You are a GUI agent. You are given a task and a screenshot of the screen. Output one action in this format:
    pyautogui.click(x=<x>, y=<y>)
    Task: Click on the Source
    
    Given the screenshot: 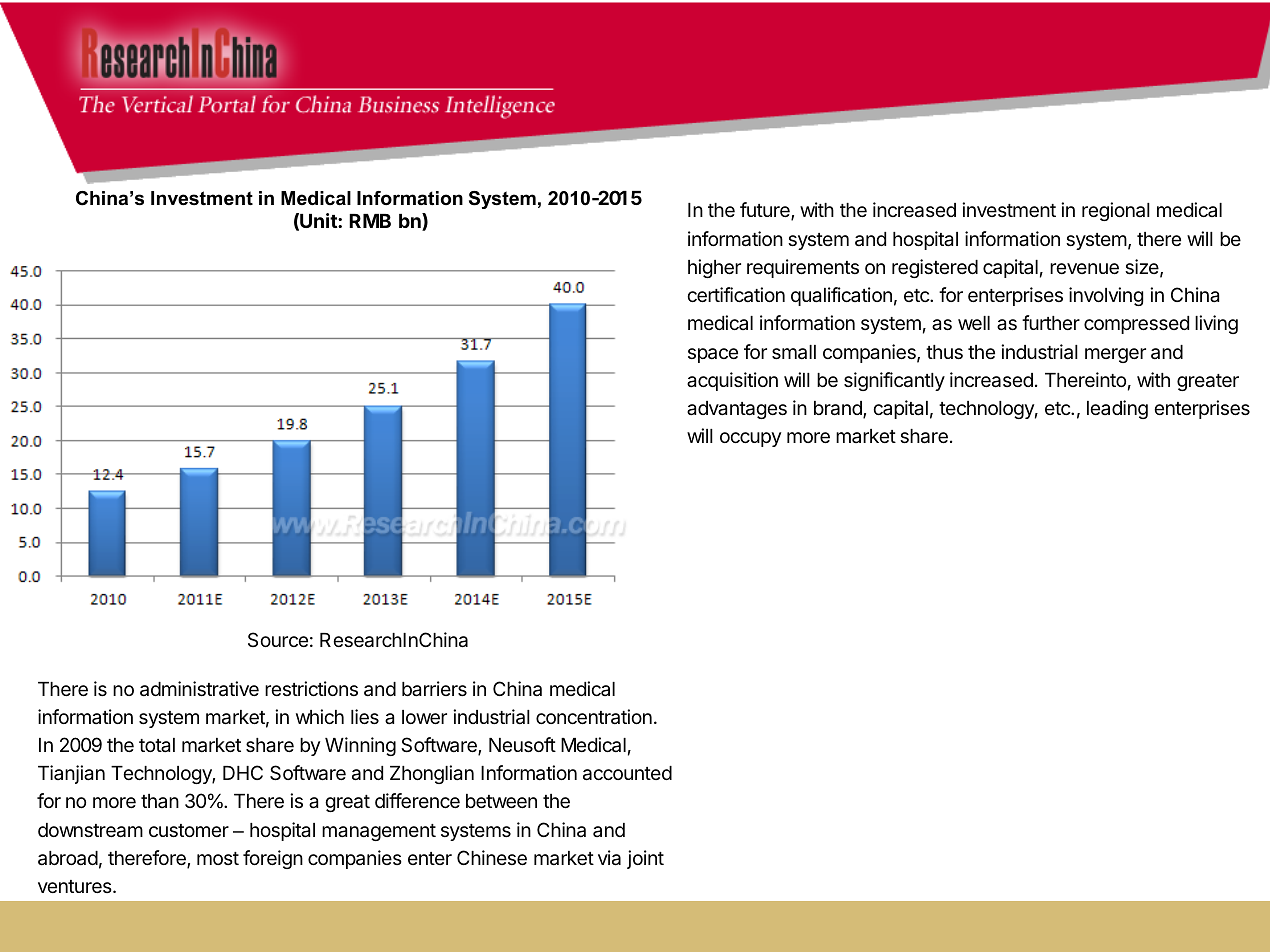 What is the action you would take?
    pyautogui.click(x=278, y=639)
